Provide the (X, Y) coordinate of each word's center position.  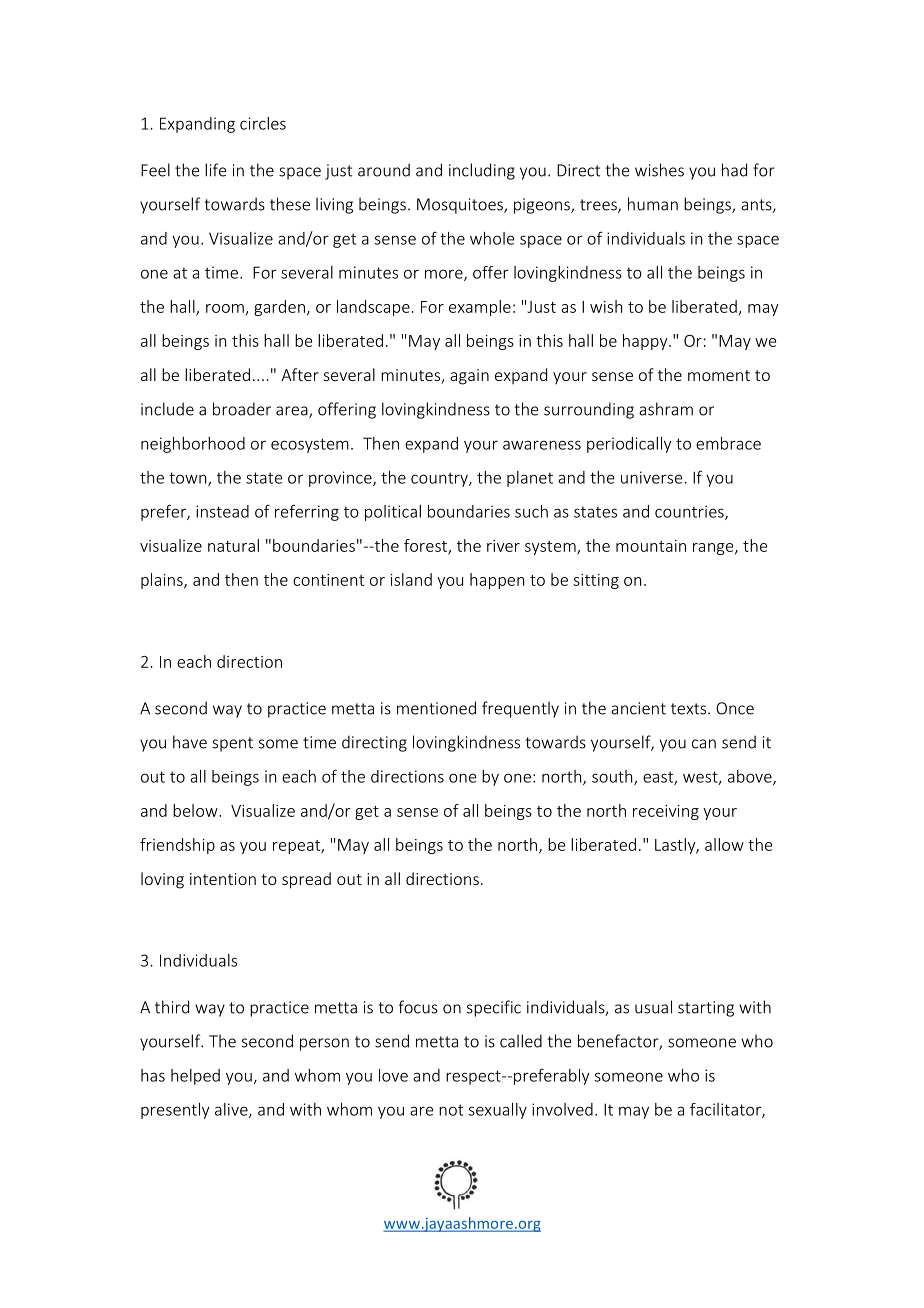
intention (223, 879)
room (225, 308)
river (503, 546)
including (482, 171)
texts (688, 709)
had (734, 170)
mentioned (436, 708)
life (215, 170)
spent (232, 744)
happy (646, 342)
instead (222, 511)
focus (418, 1007)
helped (195, 1077)
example (480, 308)
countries (690, 512)
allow (724, 844)
